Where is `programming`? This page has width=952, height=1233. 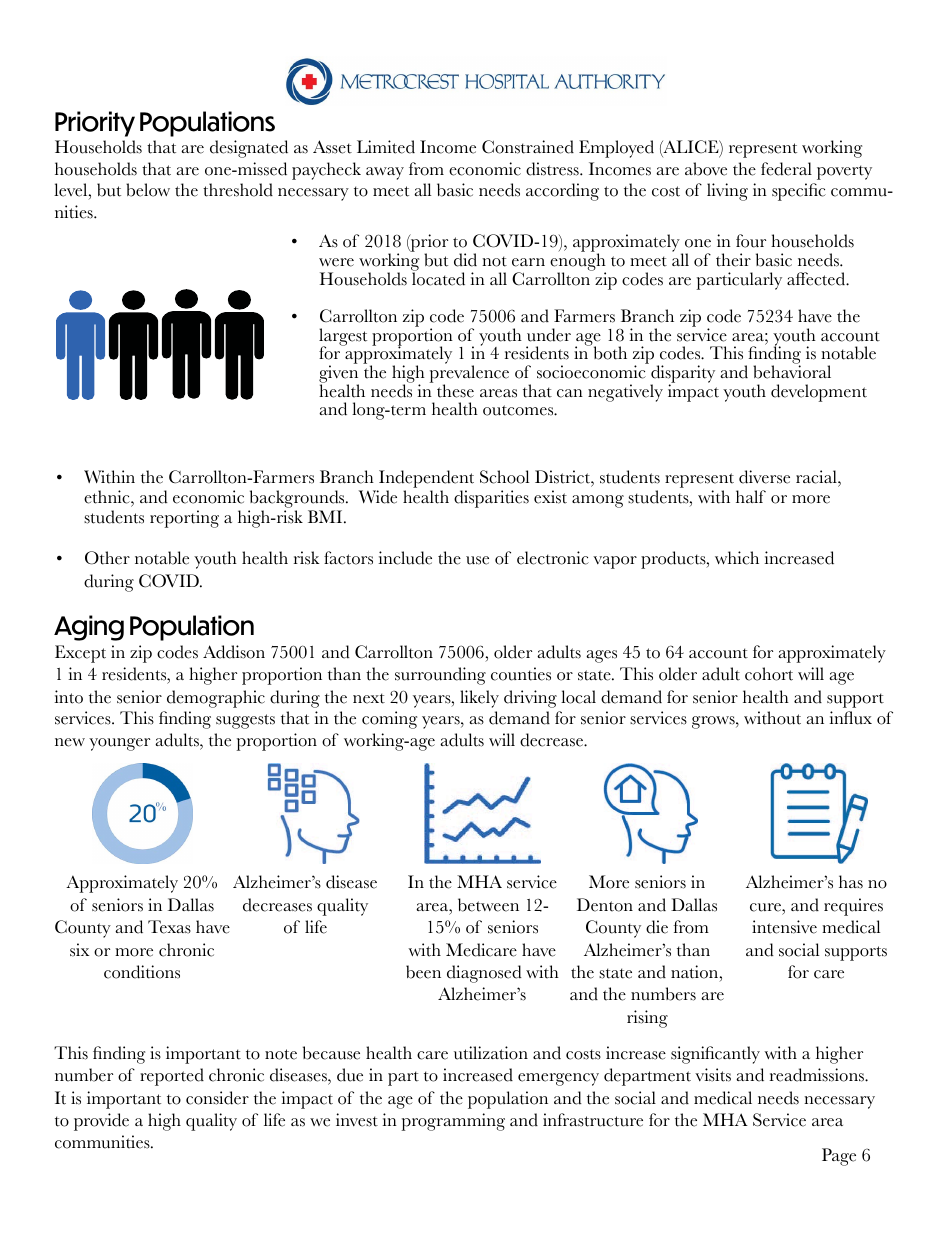 programming is located at coordinates (453, 1122).
